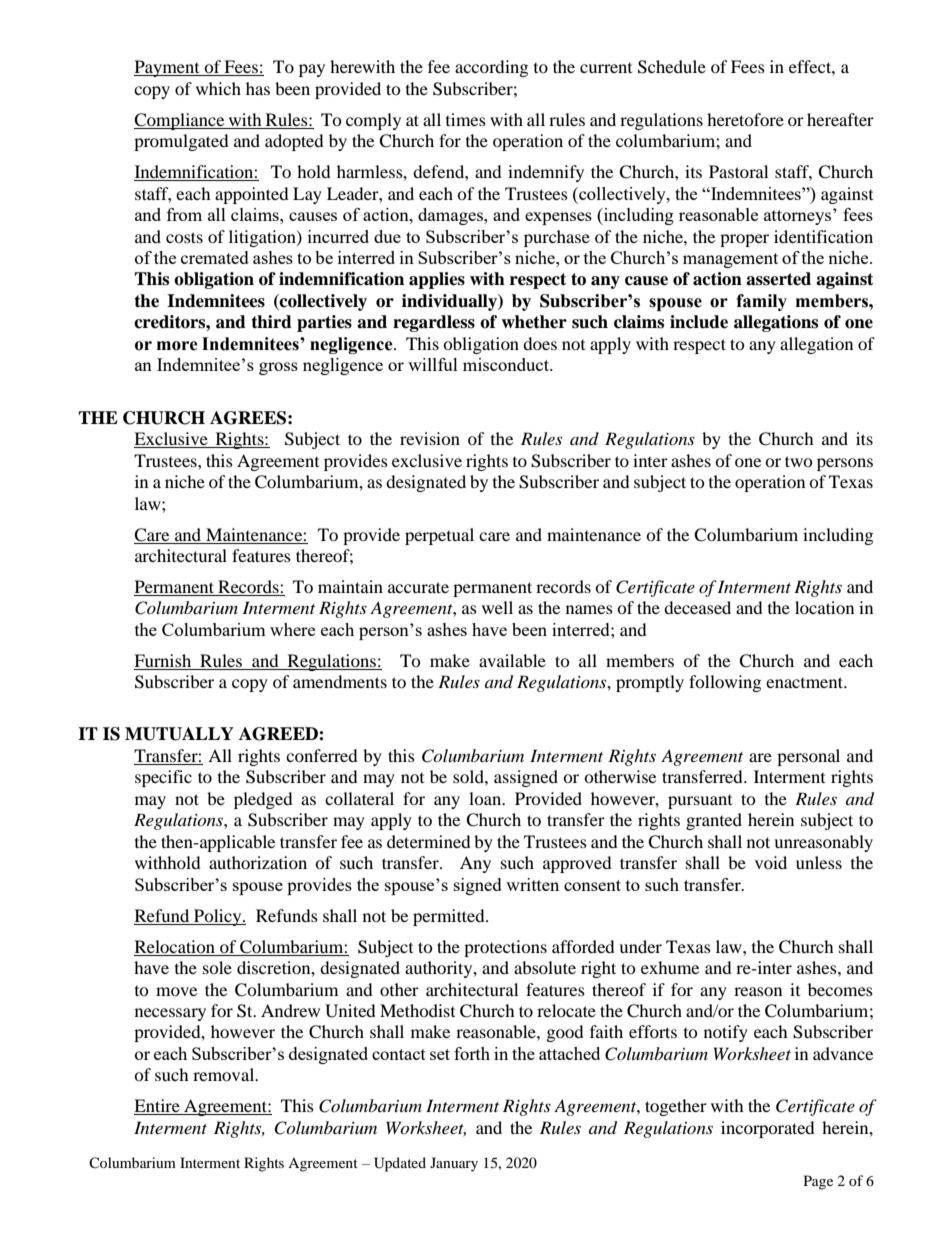  I want to click on heretofore, so click(745, 119).
